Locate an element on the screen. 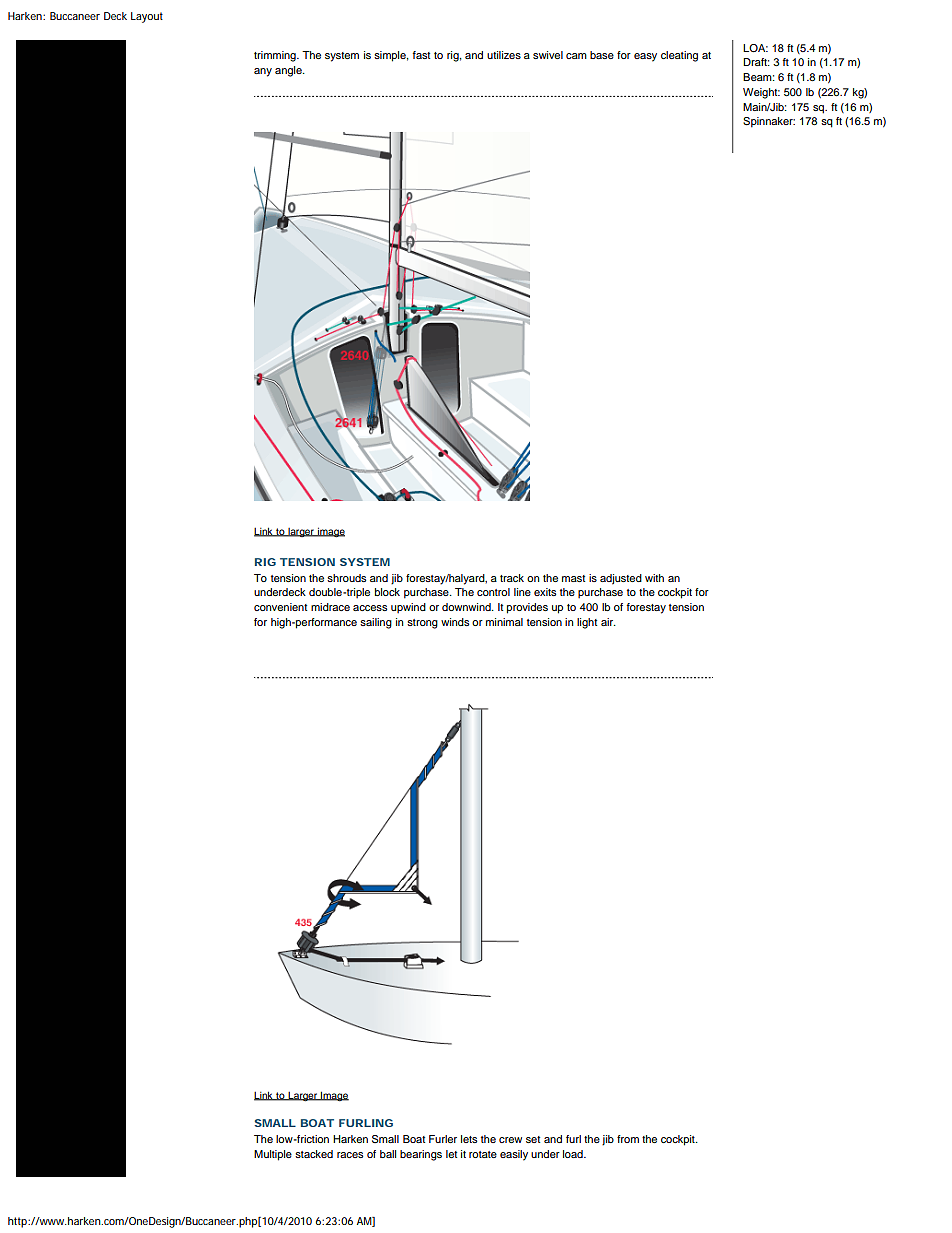 The image size is (952, 1233). block is located at coordinates (387, 592).
